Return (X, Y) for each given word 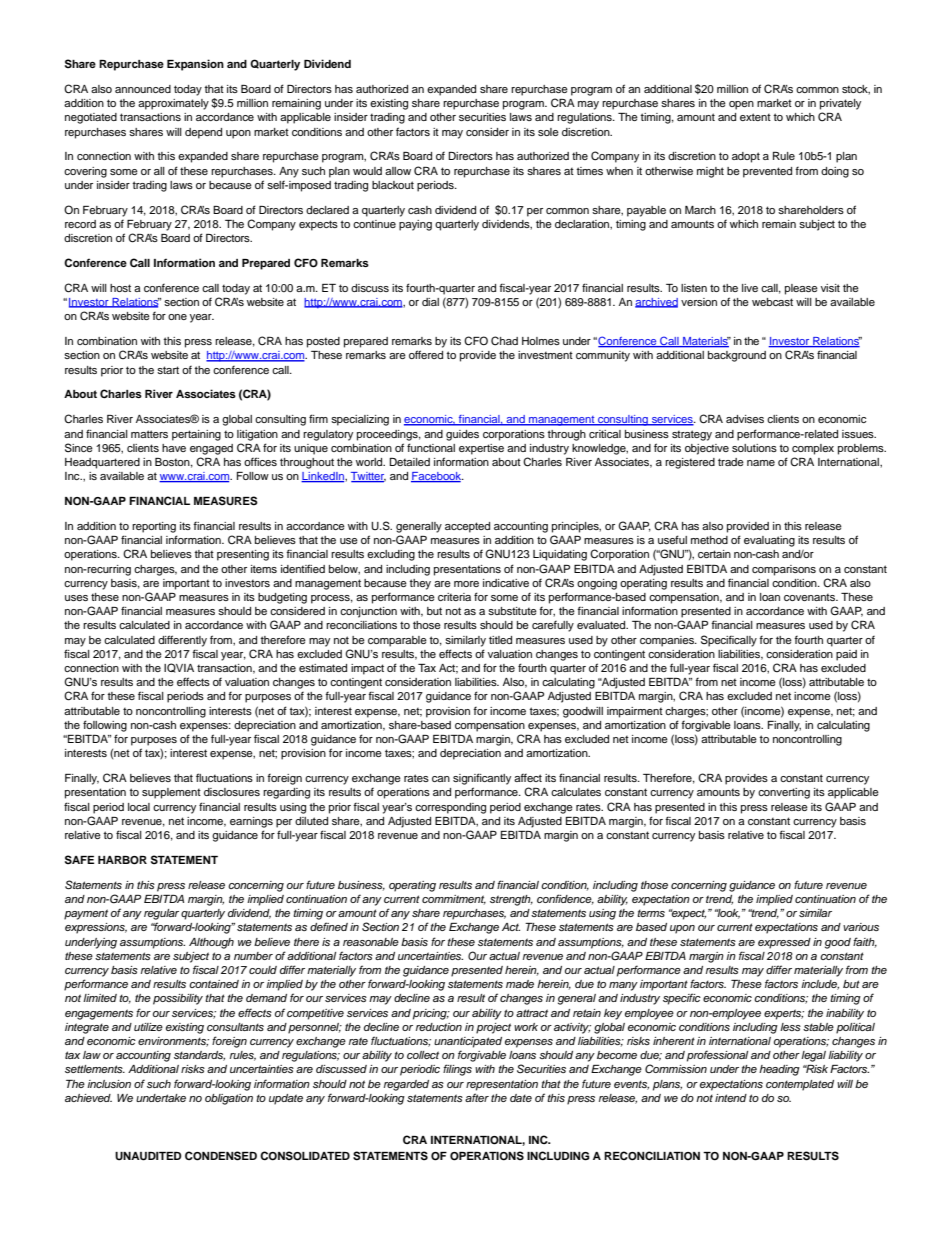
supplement (171, 793)
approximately (173, 104)
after (477, 1097)
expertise (481, 449)
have (174, 448)
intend (731, 1098)
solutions (754, 448)
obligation (229, 1099)
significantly (482, 779)
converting (784, 793)
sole (548, 132)
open (741, 105)
